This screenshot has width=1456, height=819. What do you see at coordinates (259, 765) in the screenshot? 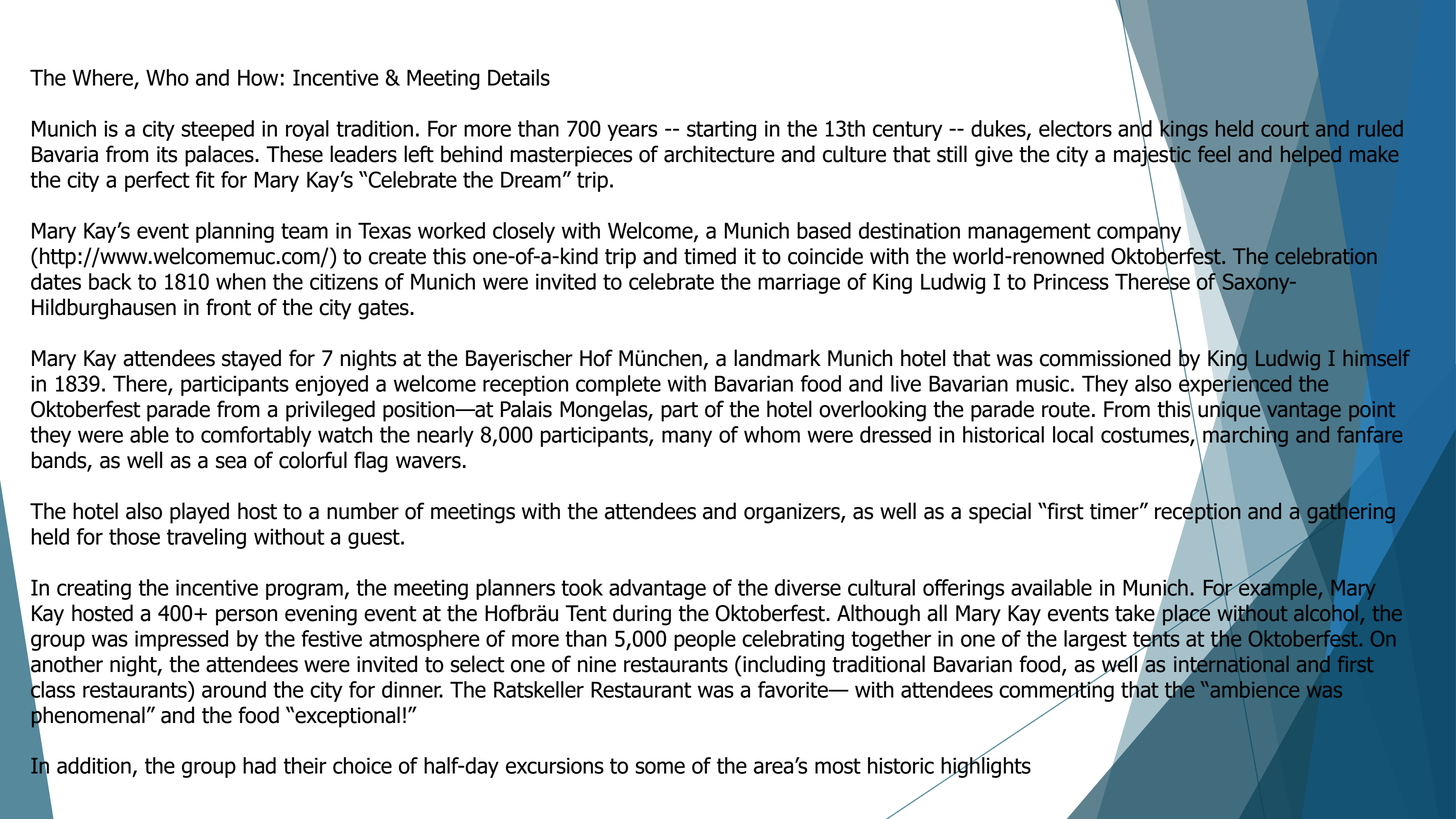
I see `had` at bounding box center [259, 765].
